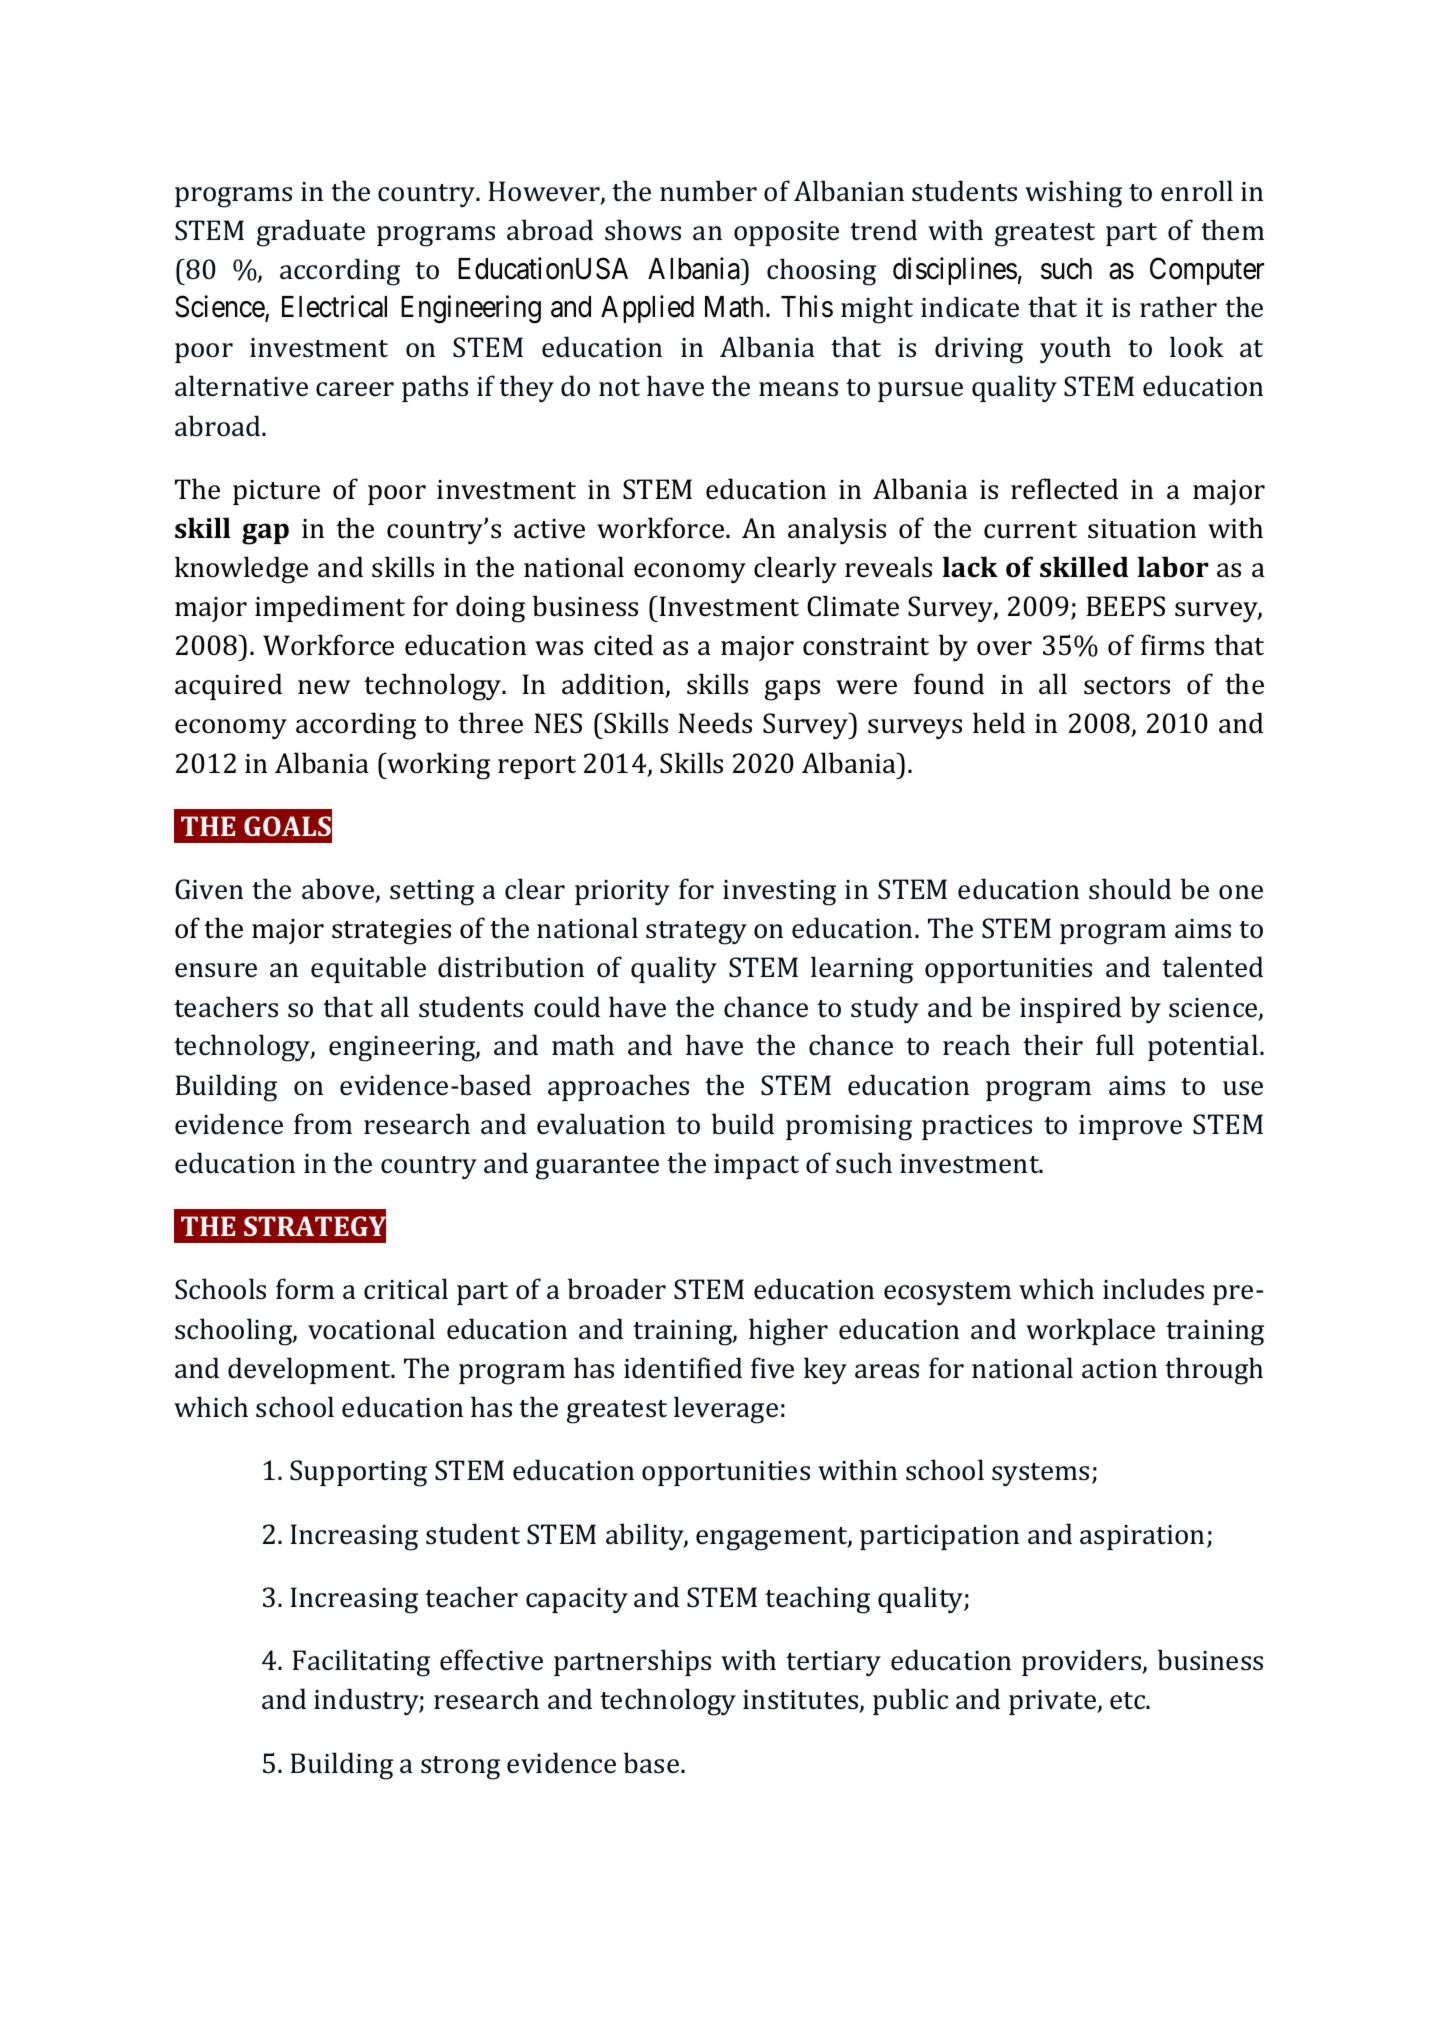 Image resolution: width=1439 pixels, height=2035 pixels. I want to click on opposite, so click(786, 233).
